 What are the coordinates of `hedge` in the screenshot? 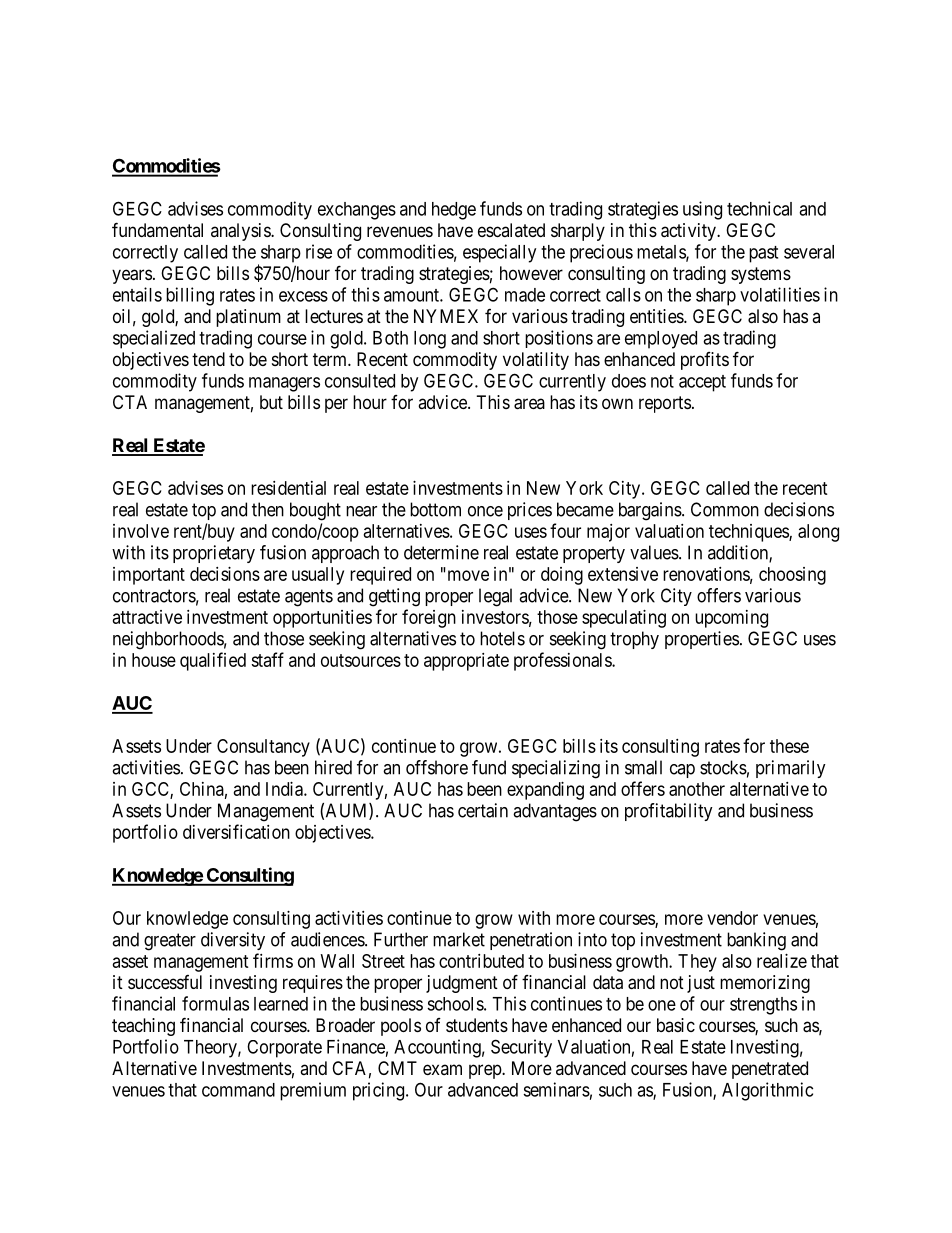 It's located at (454, 211).
